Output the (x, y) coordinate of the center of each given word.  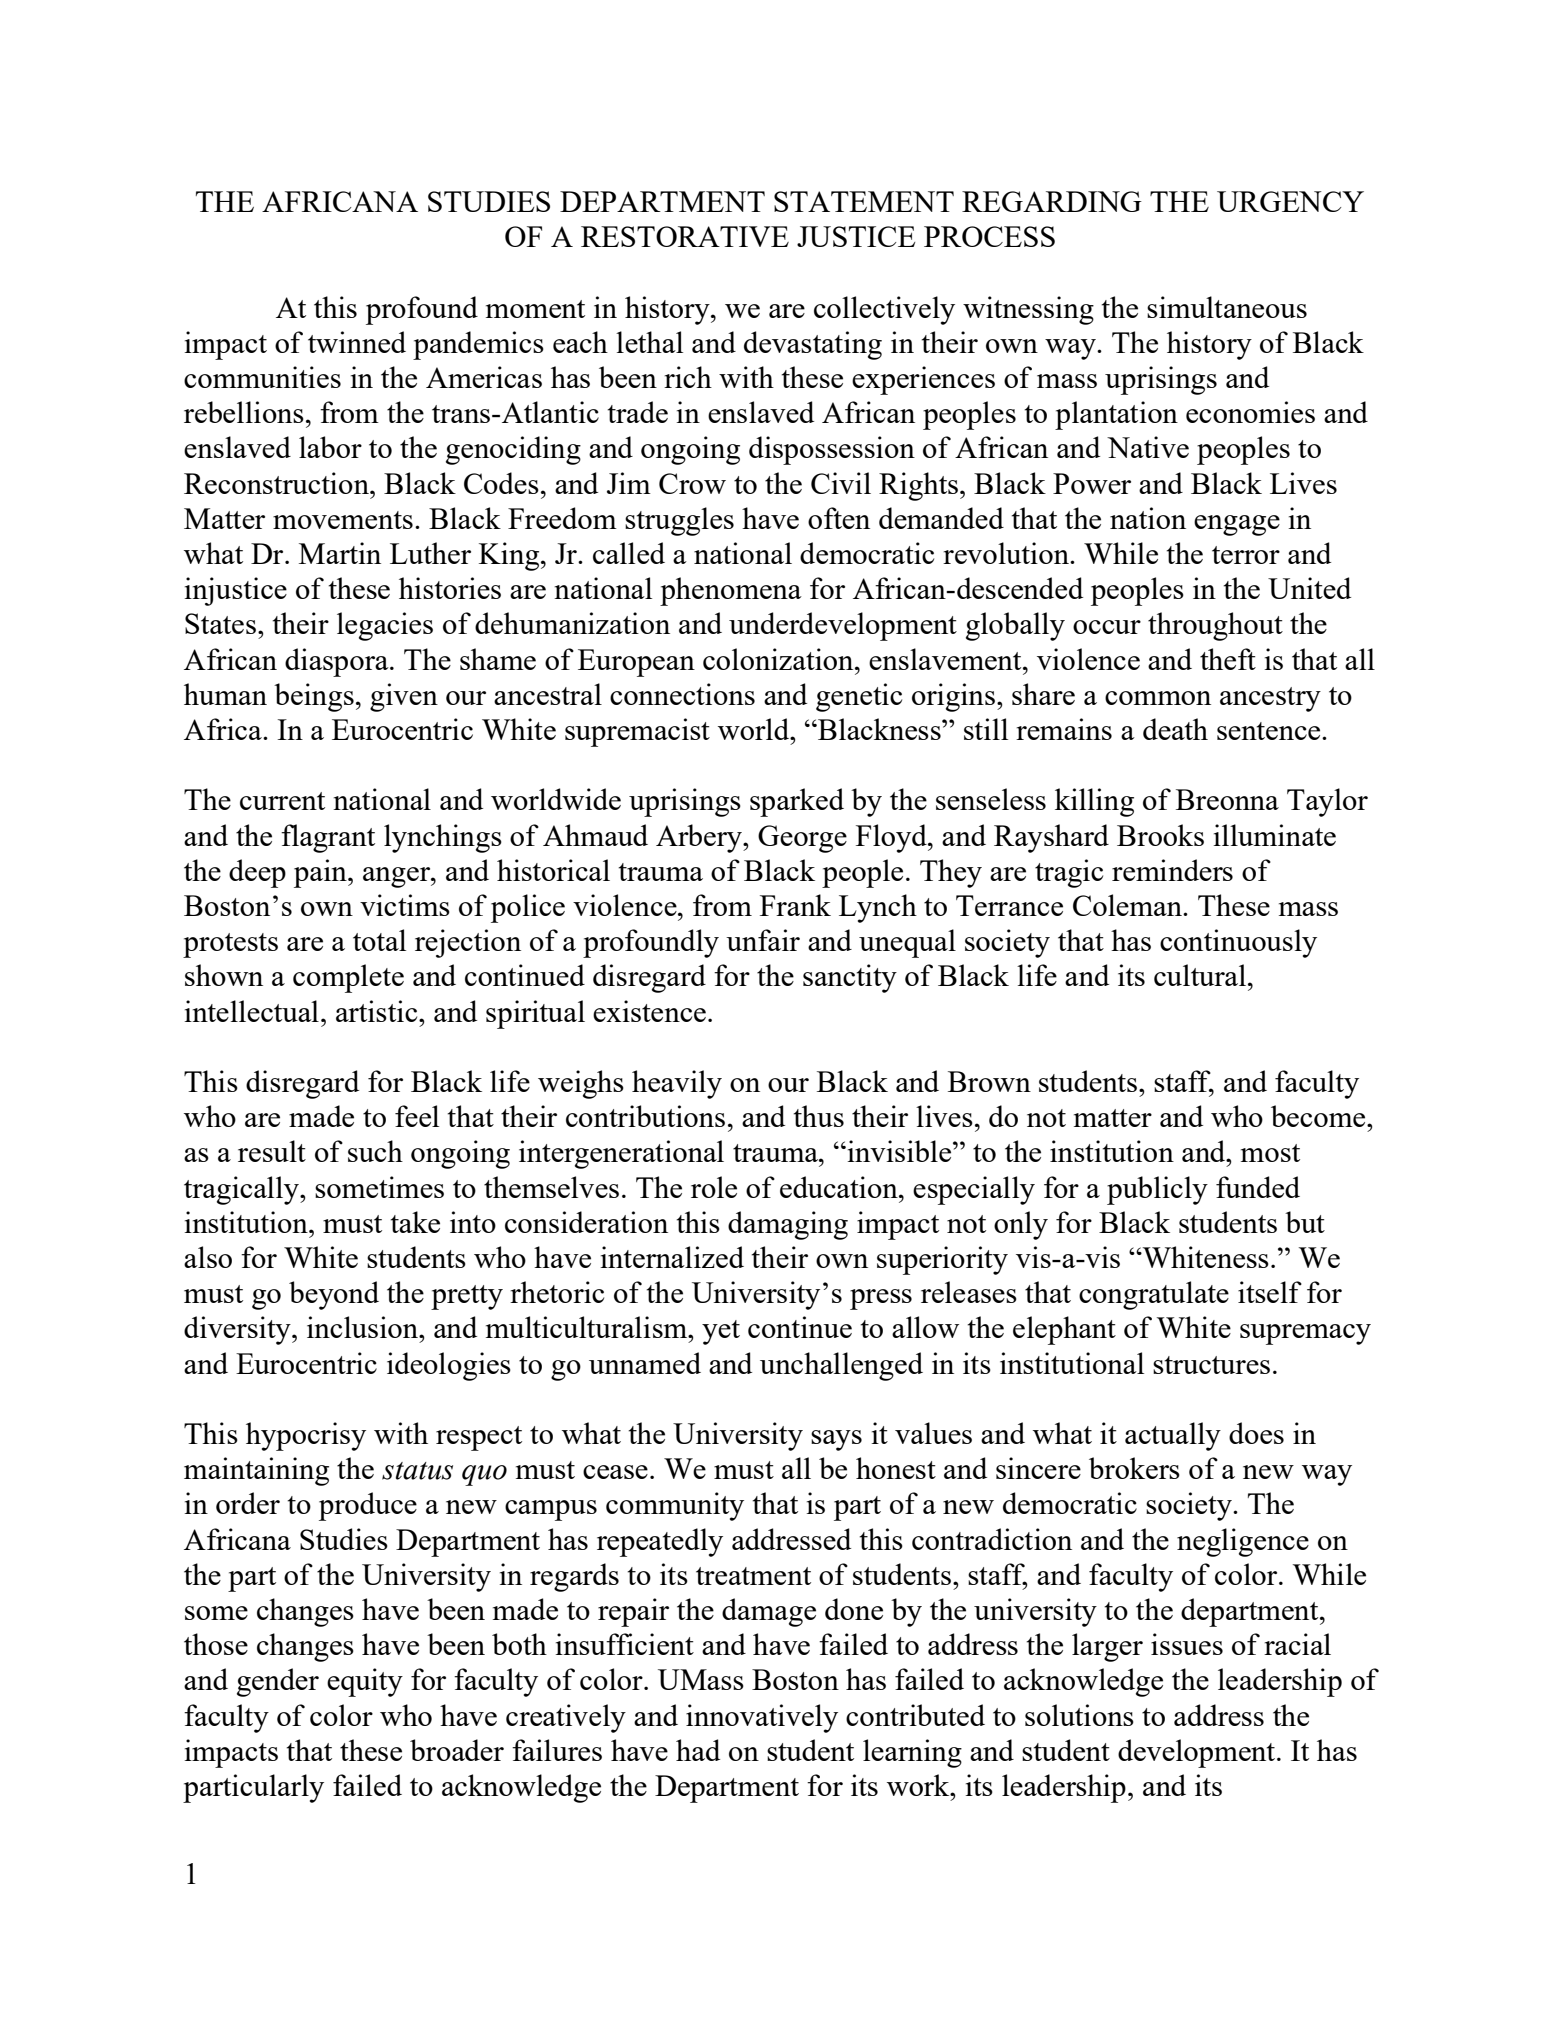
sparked (797, 802)
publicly (1157, 1190)
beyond (334, 1295)
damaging (788, 1225)
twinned (357, 342)
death (1175, 729)
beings (314, 697)
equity (365, 1682)
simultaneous (1227, 307)
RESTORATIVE (685, 236)
